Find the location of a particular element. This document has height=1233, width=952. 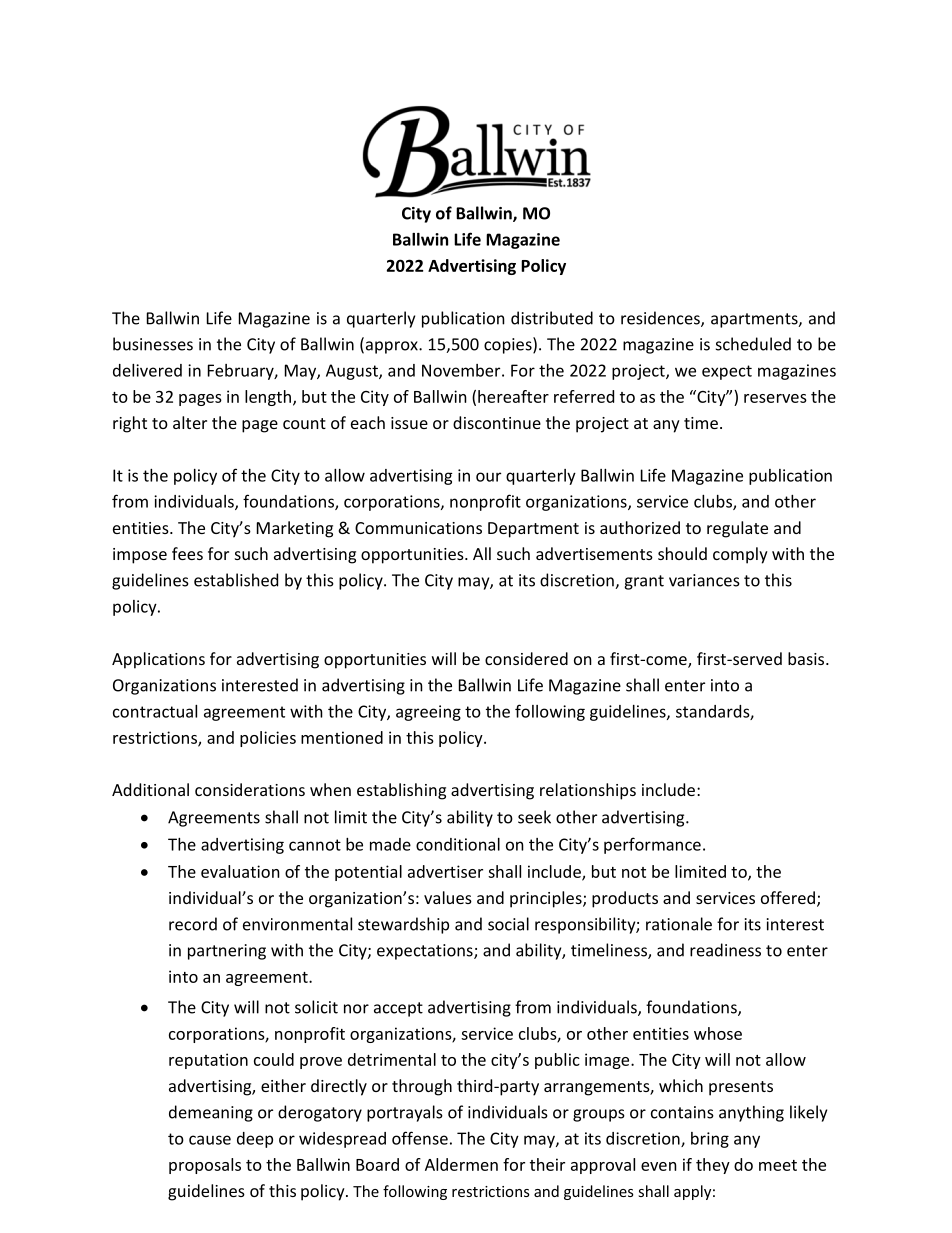

businesses is located at coordinates (153, 344).
